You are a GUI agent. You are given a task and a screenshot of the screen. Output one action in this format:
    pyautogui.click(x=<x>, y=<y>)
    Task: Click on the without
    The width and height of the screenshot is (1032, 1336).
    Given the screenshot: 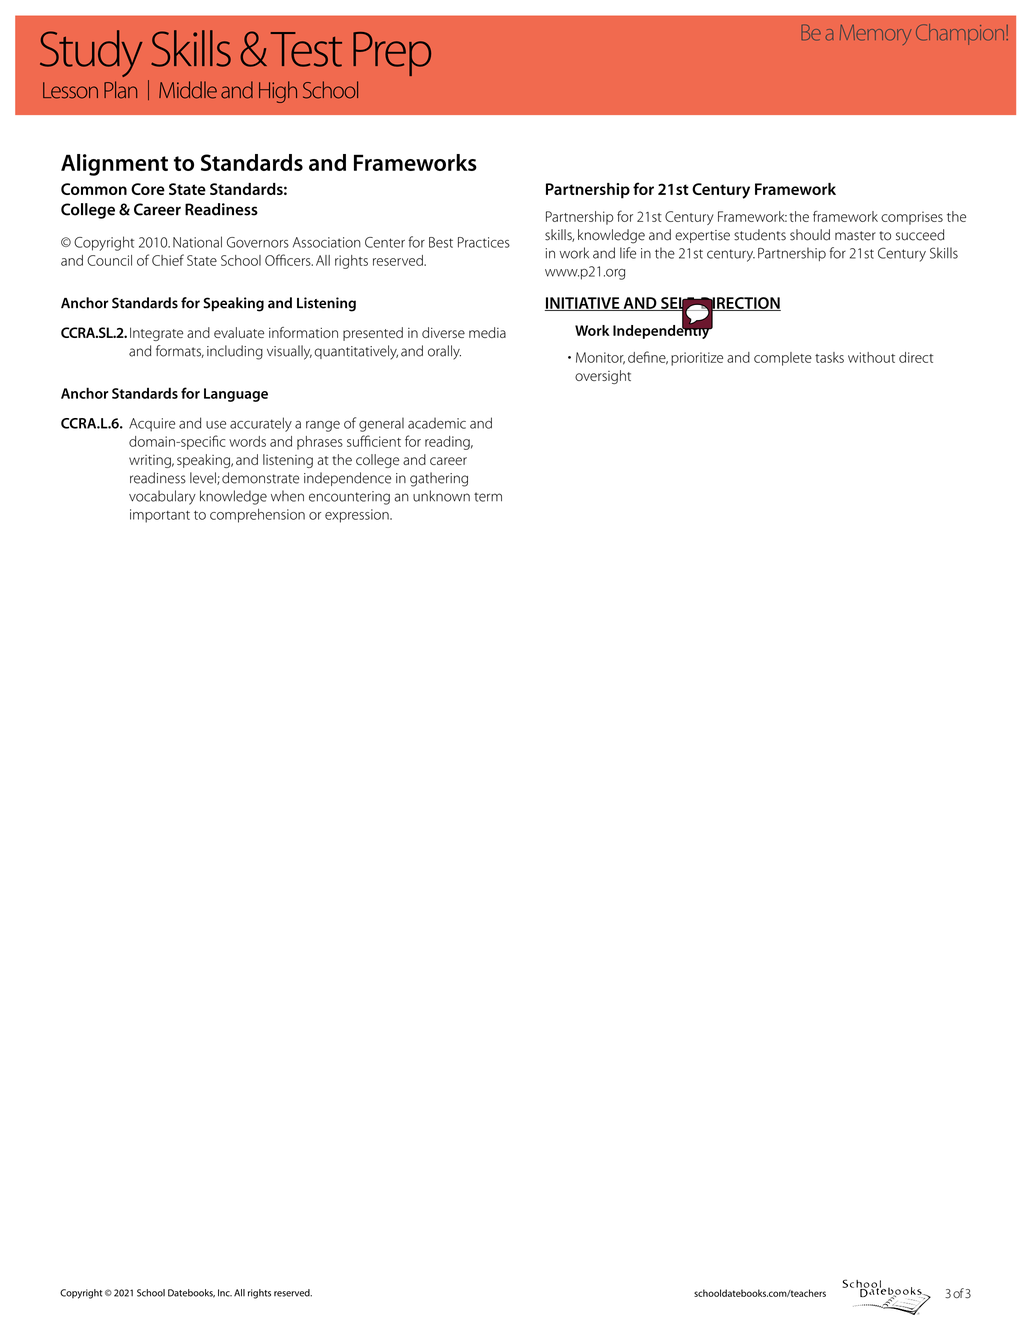 What is the action you would take?
    pyautogui.click(x=871, y=357)
